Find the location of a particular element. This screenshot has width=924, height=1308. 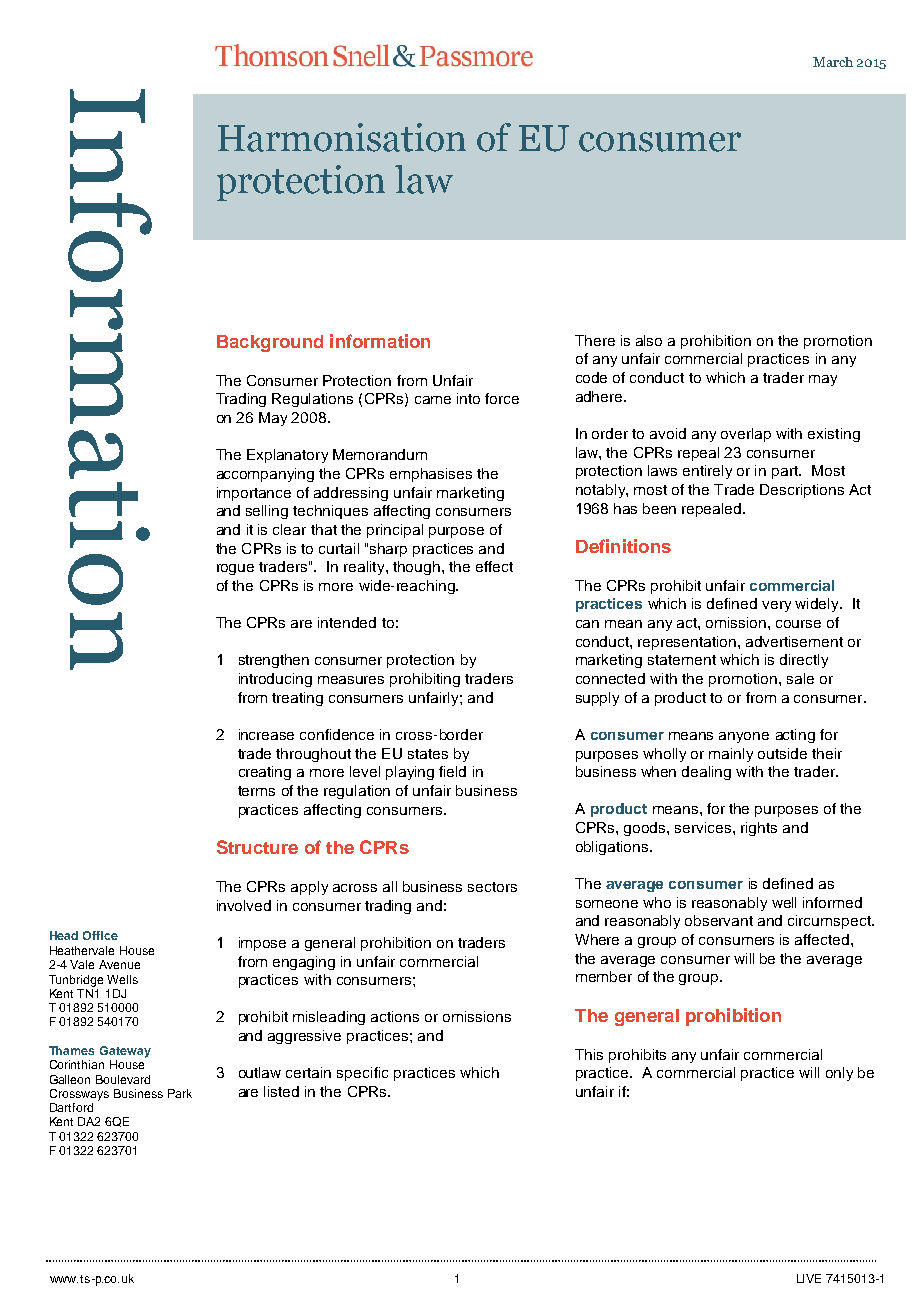

There is located at coordinates (595, 340).
